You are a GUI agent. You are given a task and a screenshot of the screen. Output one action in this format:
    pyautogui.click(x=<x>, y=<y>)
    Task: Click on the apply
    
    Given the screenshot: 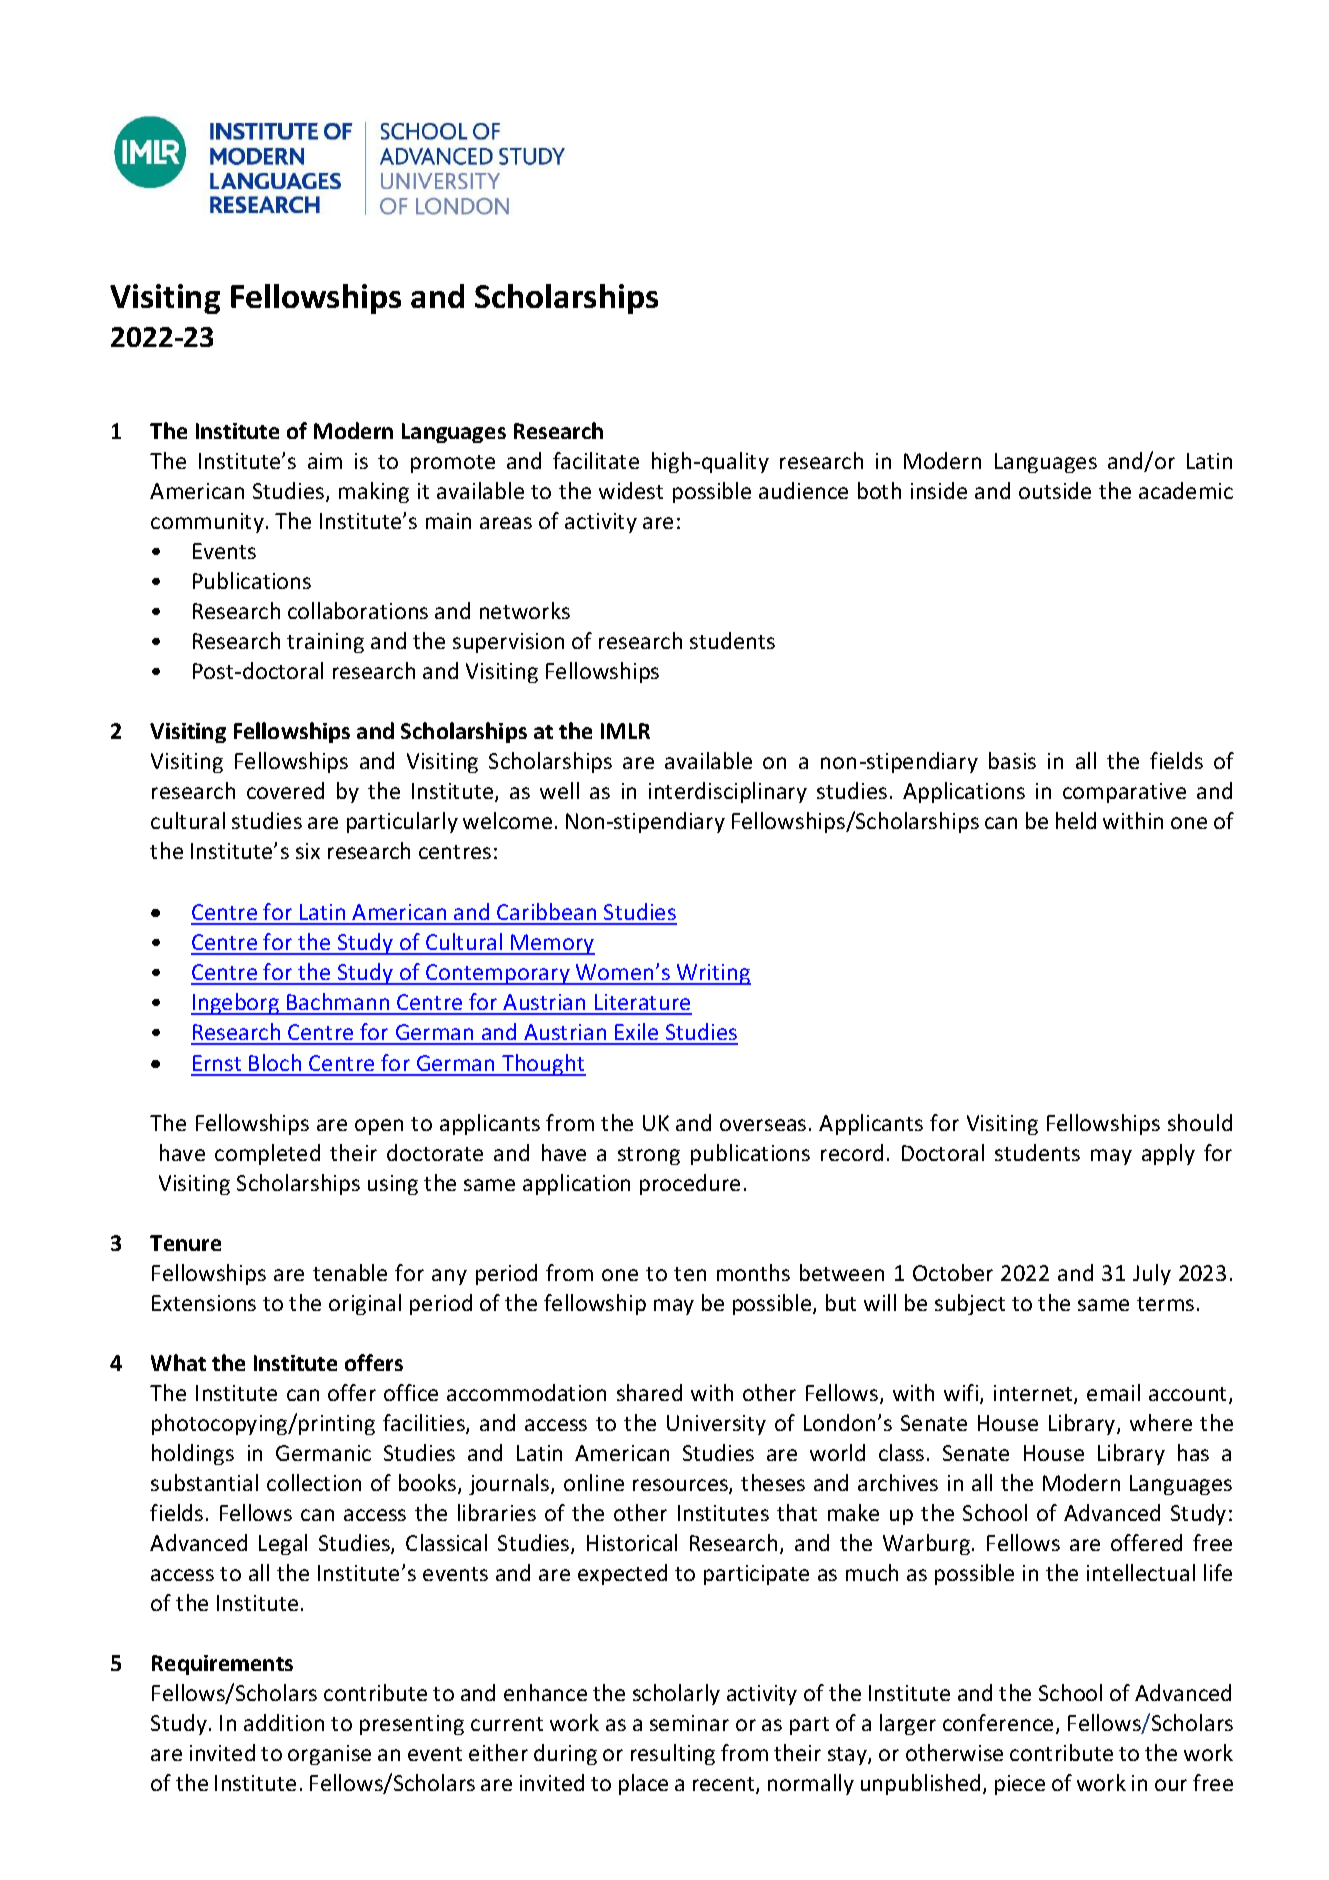 What is the action you would take?
    pyautogui.click(x=1168, y=1154)
